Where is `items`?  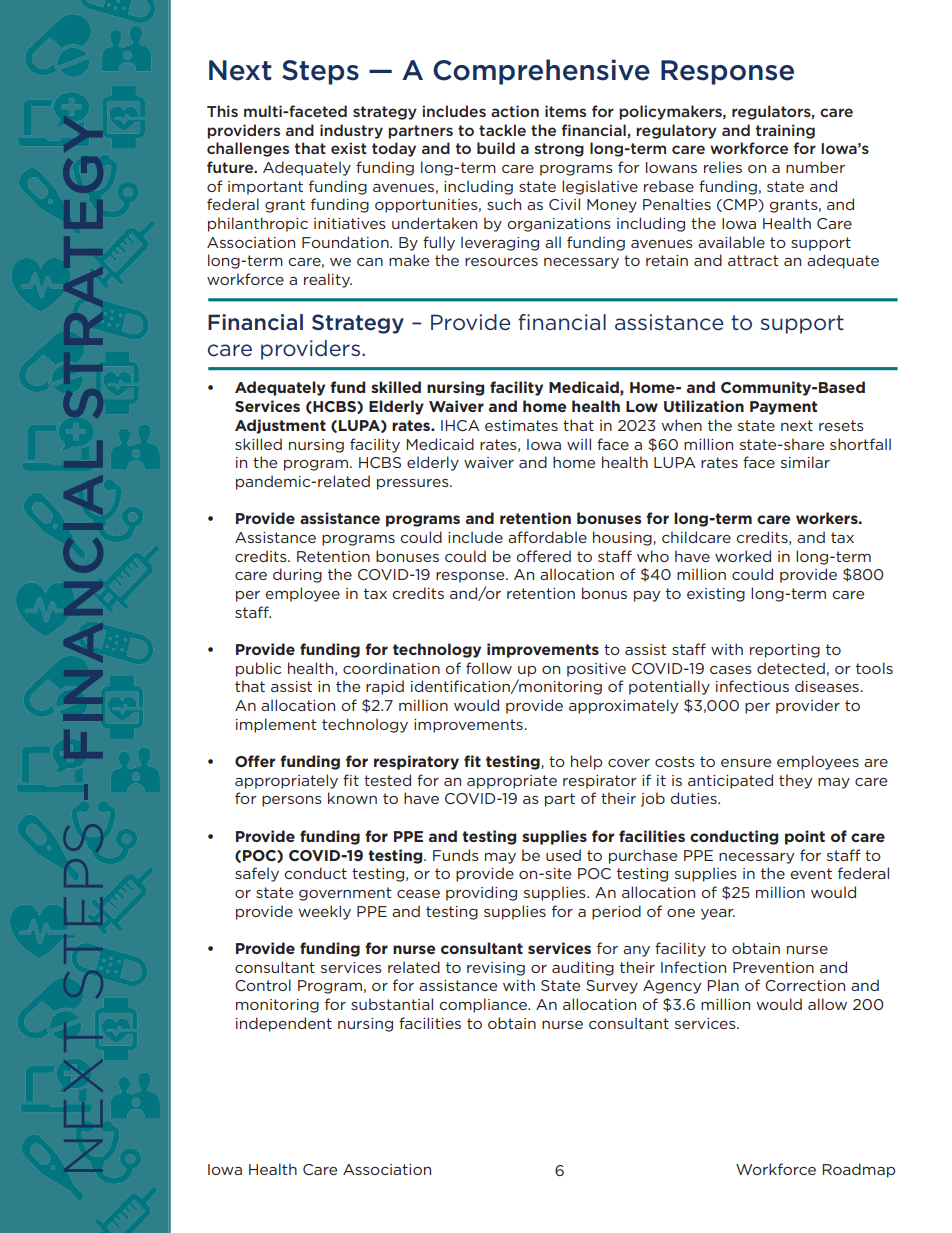 items is located at coordinates (565, 111).
